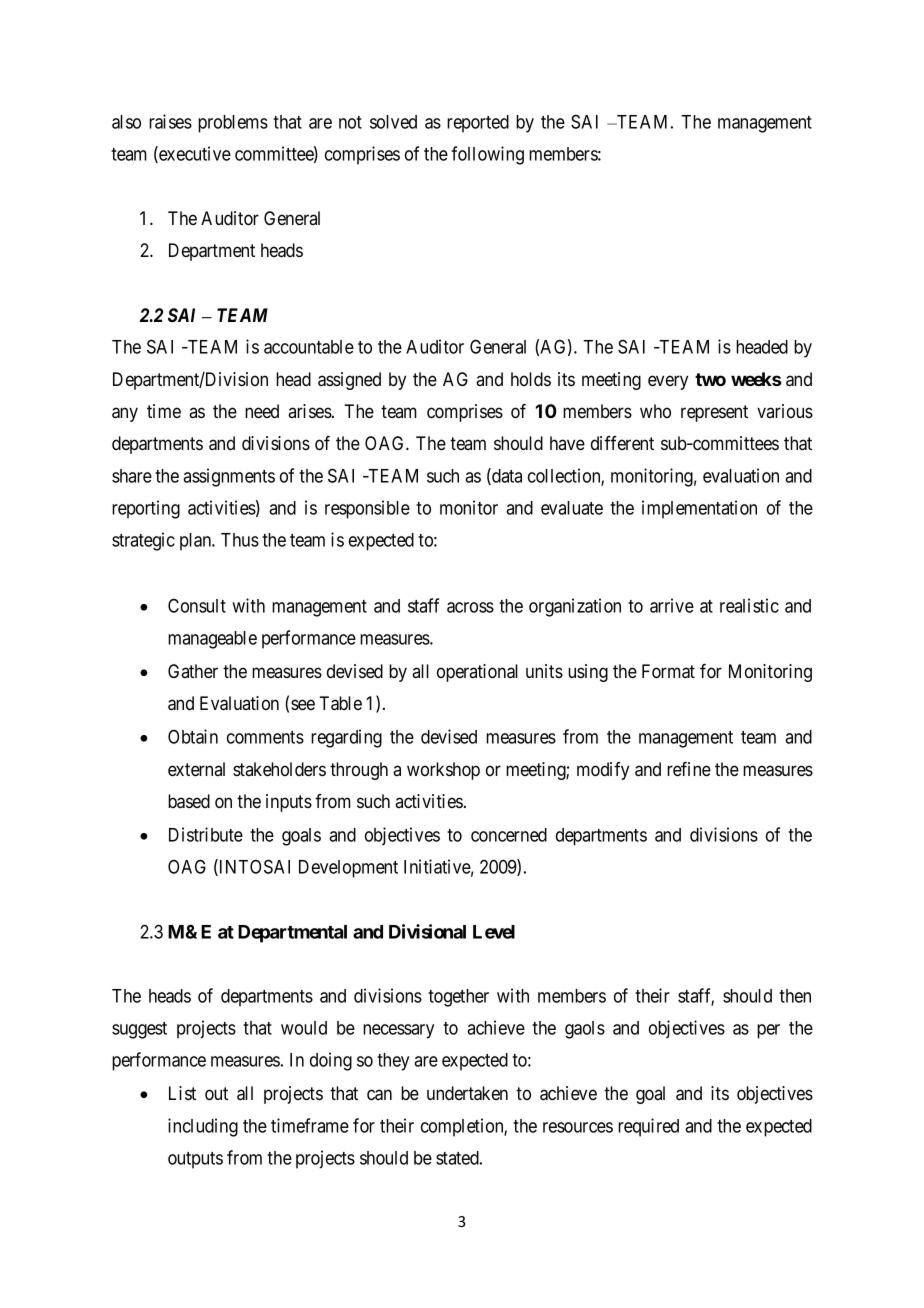 This document has height=1308, width=924. What do you see at coordinates (699, 509) in the document?
I see `implementation` at bounding box center [699, 509].
